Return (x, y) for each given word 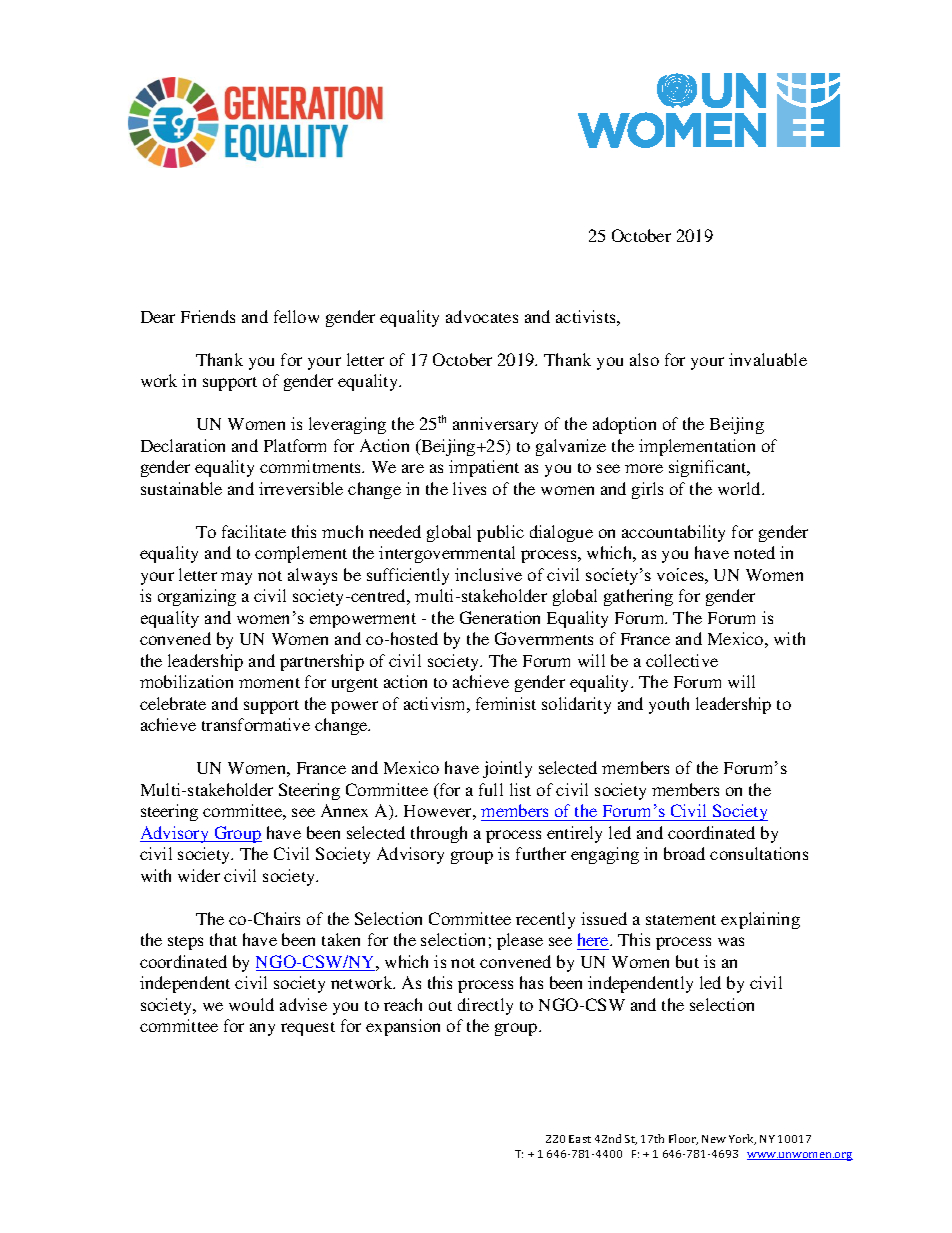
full (491, 789)
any (262, 1029)
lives (469, 488)
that (223, 939)
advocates (482, 316)
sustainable (181, 488)
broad (684, 853)
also (644, 359)
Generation (500, 617)
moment (269, 683)
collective (682, 660)
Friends (208, 316)
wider (199, 875)
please (520, 941)
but (687, 961)
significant (709, 468)
